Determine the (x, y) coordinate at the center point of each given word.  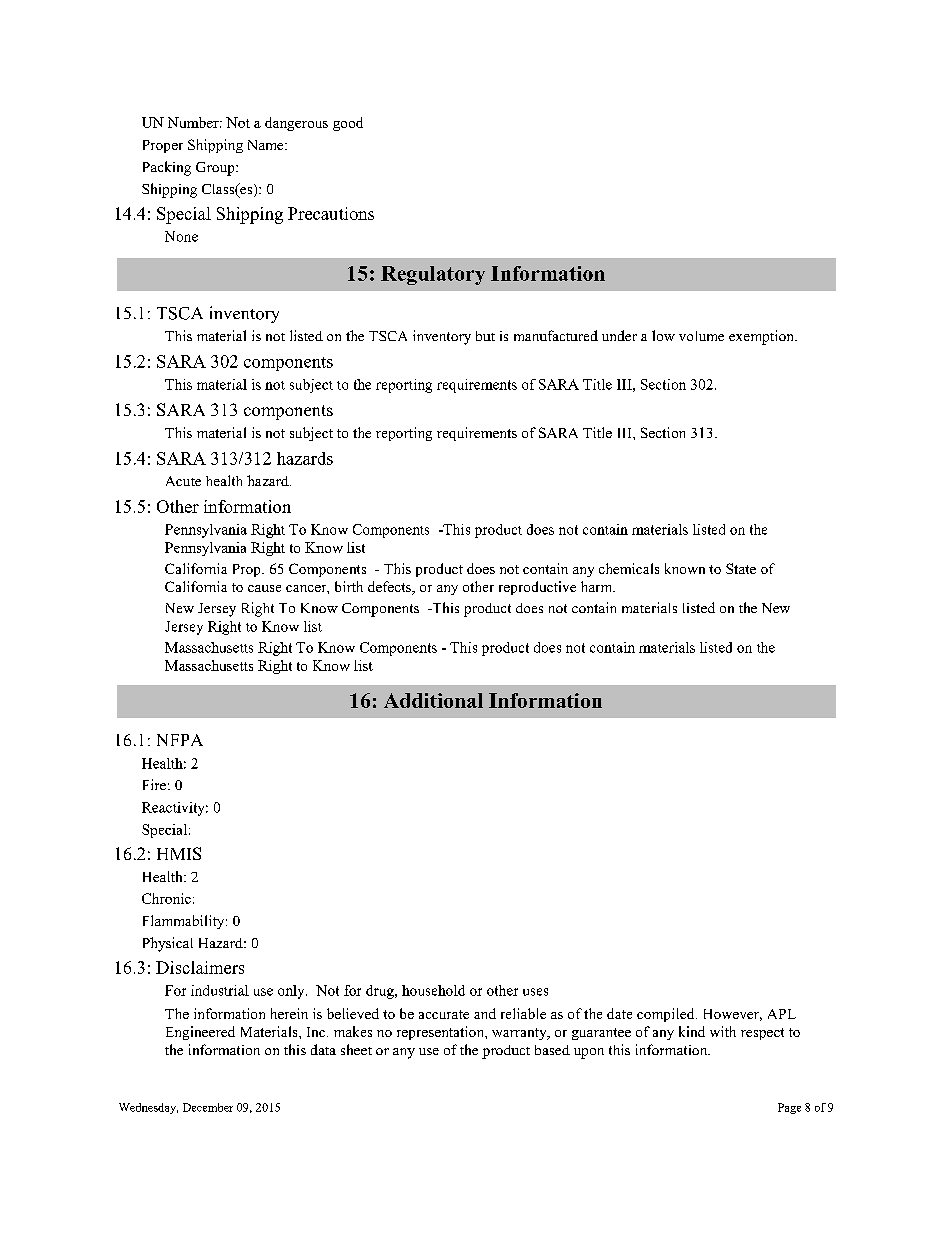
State (741, 568)
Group (216, 169)
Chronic (166, 898)
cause (264, 588)
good (348, 124)
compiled (667, 1015)
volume (701, 336)
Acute (183, 481)
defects (390, 588)
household (433, 990)
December (208, 1107)
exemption (762, 337)
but (485, 336)
